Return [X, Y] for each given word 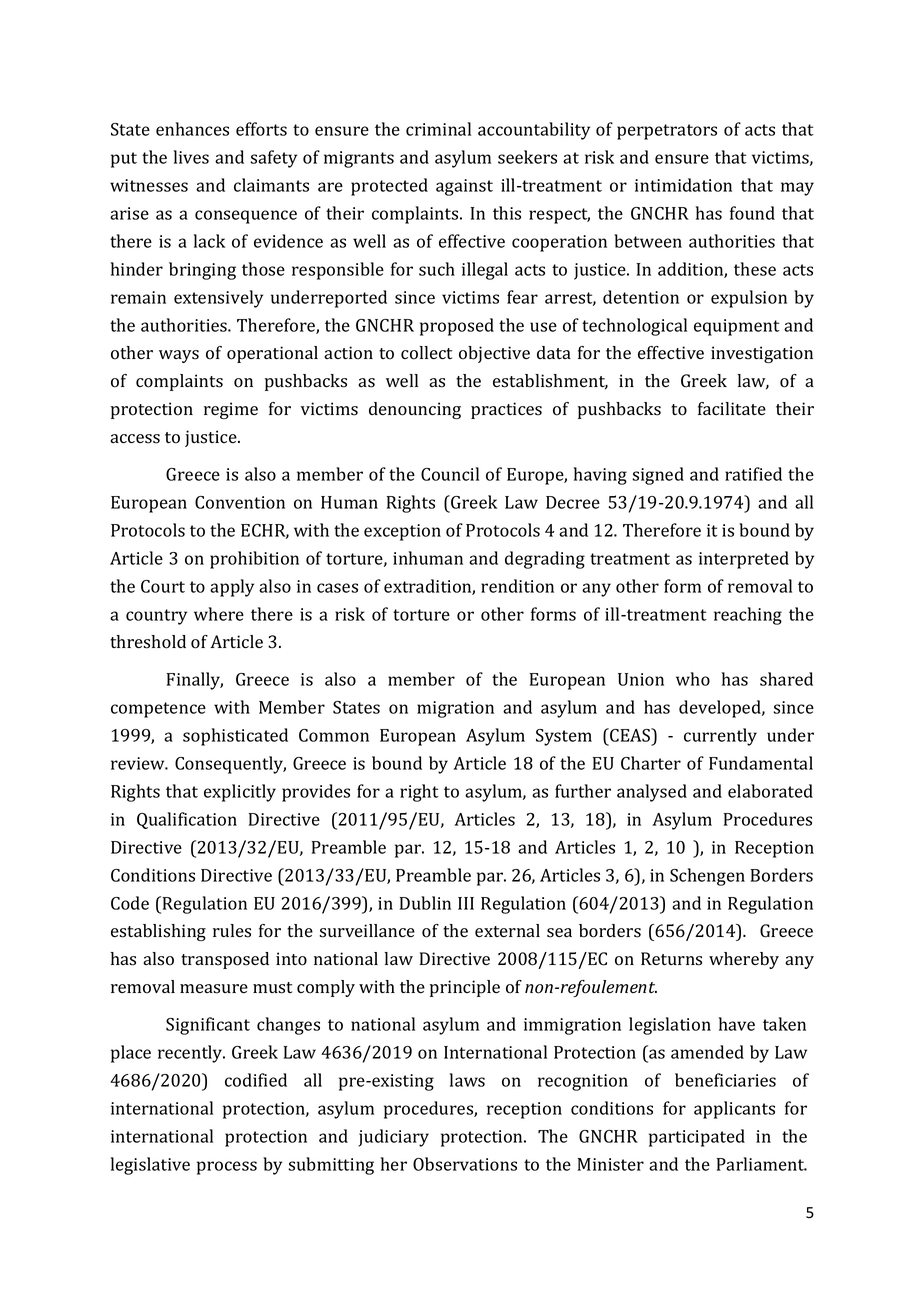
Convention [240, 502]
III [466, 903]
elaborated [770, 791]
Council [450, 474]
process [227, 1168]
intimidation [683, 185]
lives [191, 157]
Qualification [187, 820]
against [464, 187]
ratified [753, 474]
